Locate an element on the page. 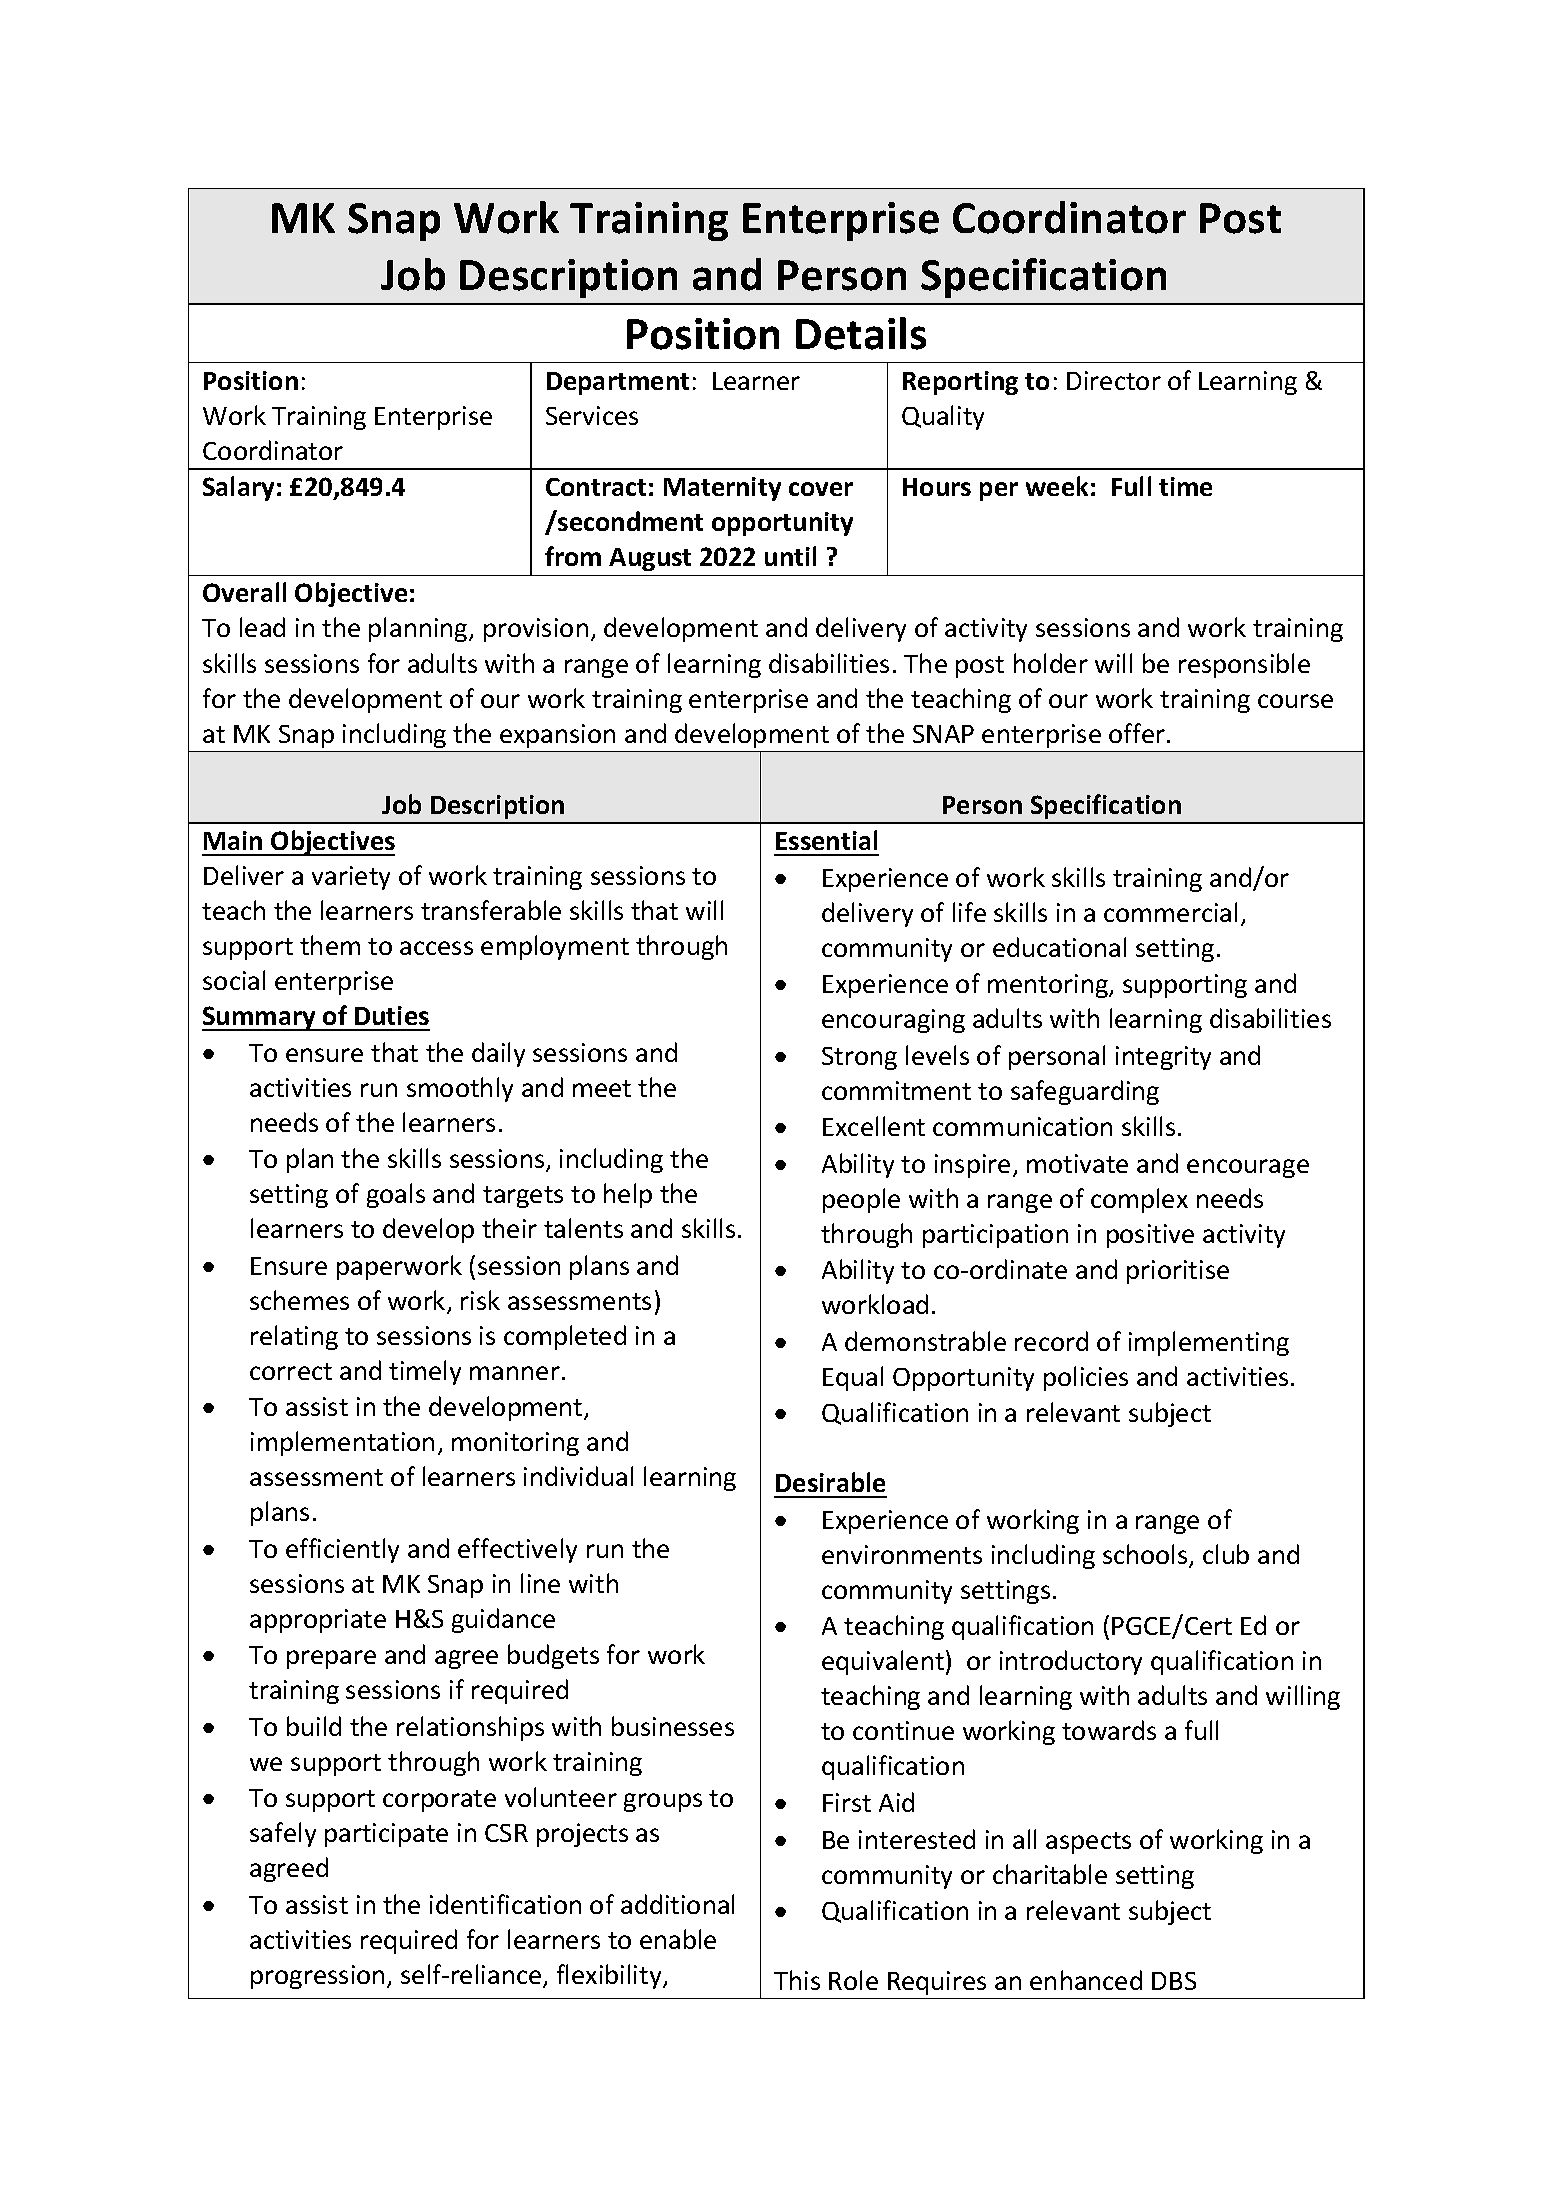 This image has height=2194, width=1552. Salary is located at coordinates (238, 488).
